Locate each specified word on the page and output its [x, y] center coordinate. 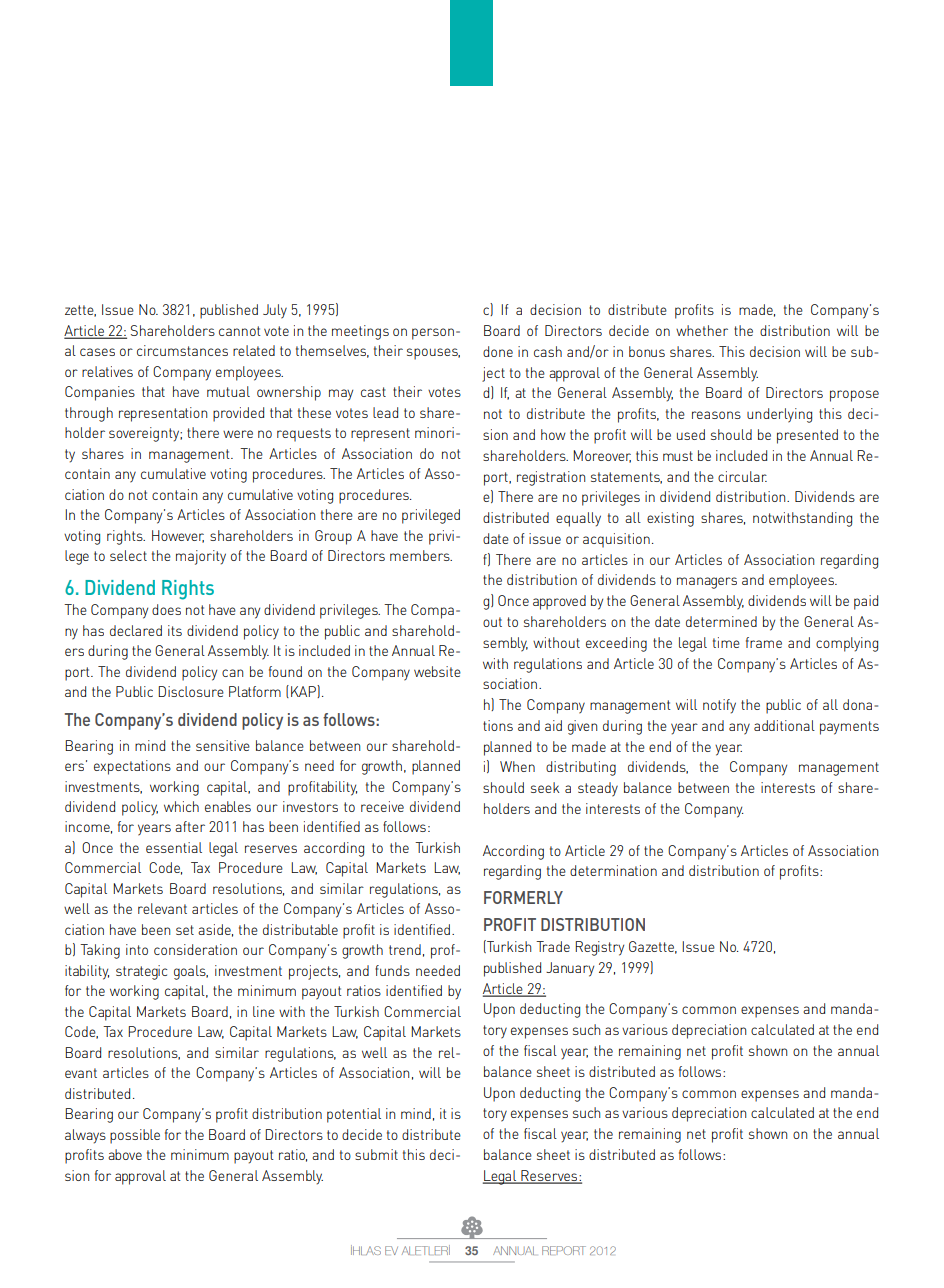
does [166, 609]
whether [702, 330]
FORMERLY [523, 897]
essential [174, 847]
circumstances [182, 350]
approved [559, 602]
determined [721, 621]
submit [376, 1154]
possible [135, 1136]
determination [613, 870]
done [498, 351]
